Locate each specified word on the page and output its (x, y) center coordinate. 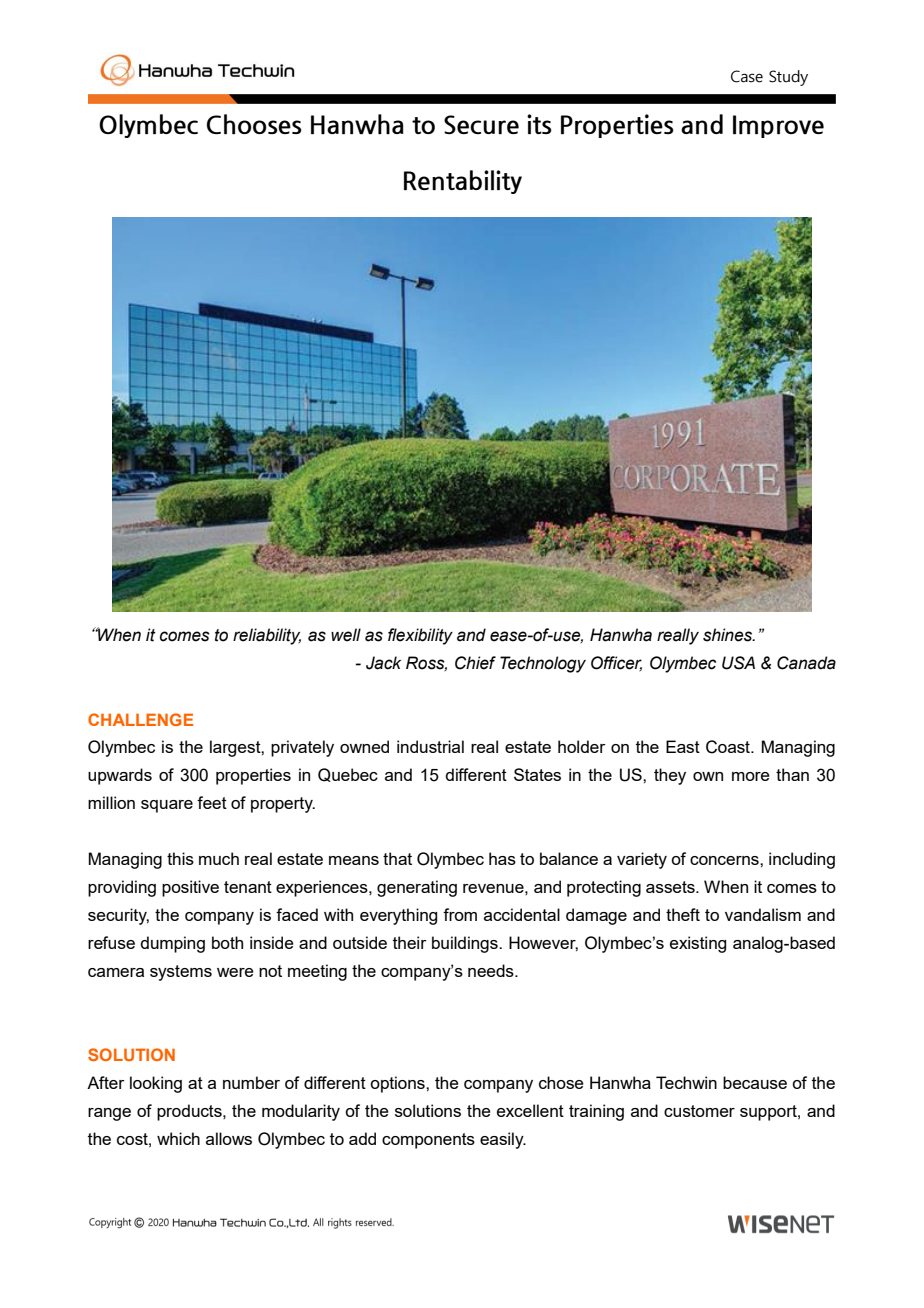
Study (788, 78)
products (190, 1112)
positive (190, 888)
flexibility (420, 636)
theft (683, 914)
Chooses (254, 124)
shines (729, 635)
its (539, 124)
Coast (729, 747)
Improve (778, 126)
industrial (430, 746)
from (460, 914)
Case (747, 76)
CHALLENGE (140, 719)
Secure (481, 125)
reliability (267, 636)
